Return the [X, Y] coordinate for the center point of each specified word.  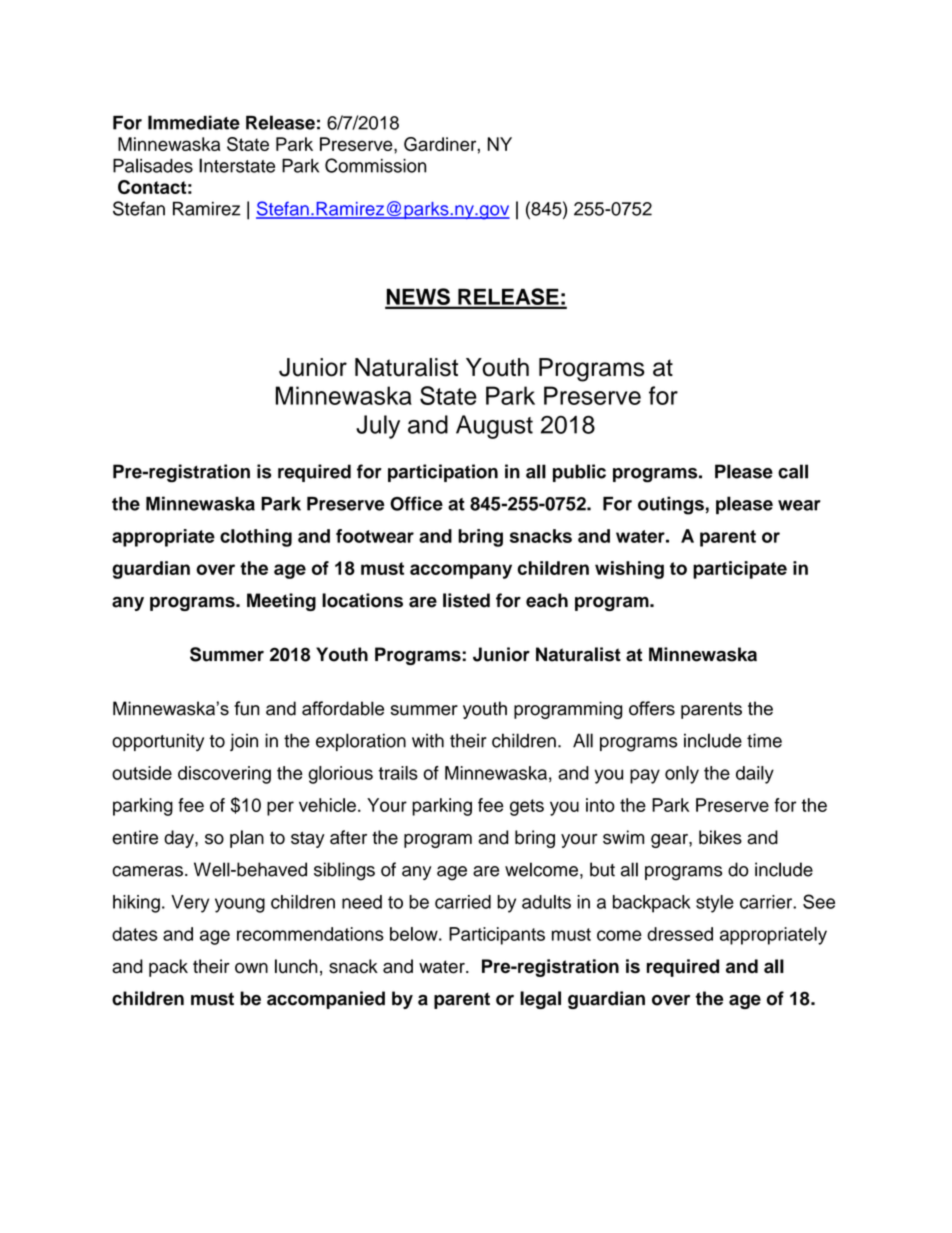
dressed [680, 934]
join [244, 742]
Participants [497, 936]
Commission [375, 165]
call [793, 471]
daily [755, 775]
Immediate [194, 122]
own [251, 968]
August [494, 427]
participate [740, 570]
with [428, 740]
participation [443, 473]
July [378, 427]
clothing [256, 538]
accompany [461, 571]
